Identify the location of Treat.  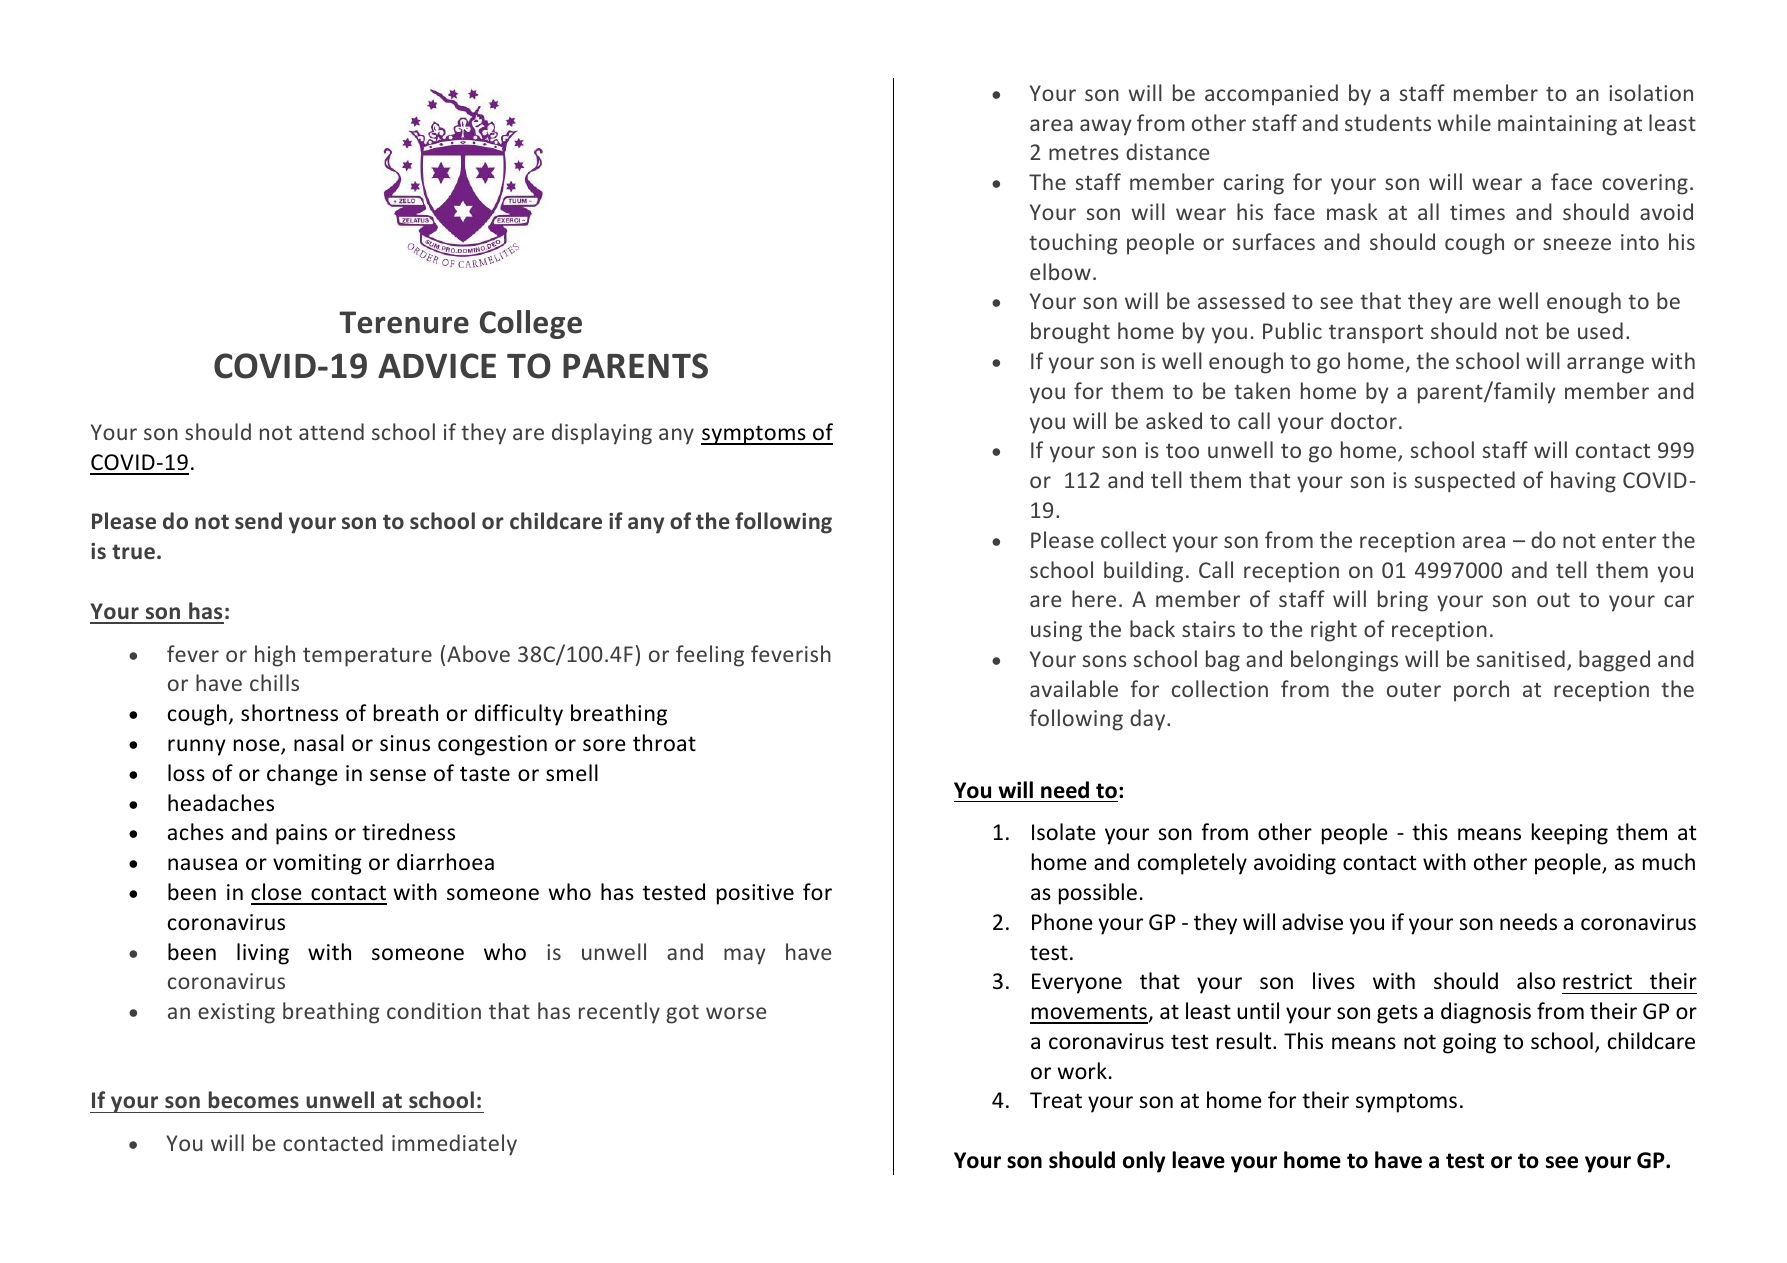
(1056, 1100).
